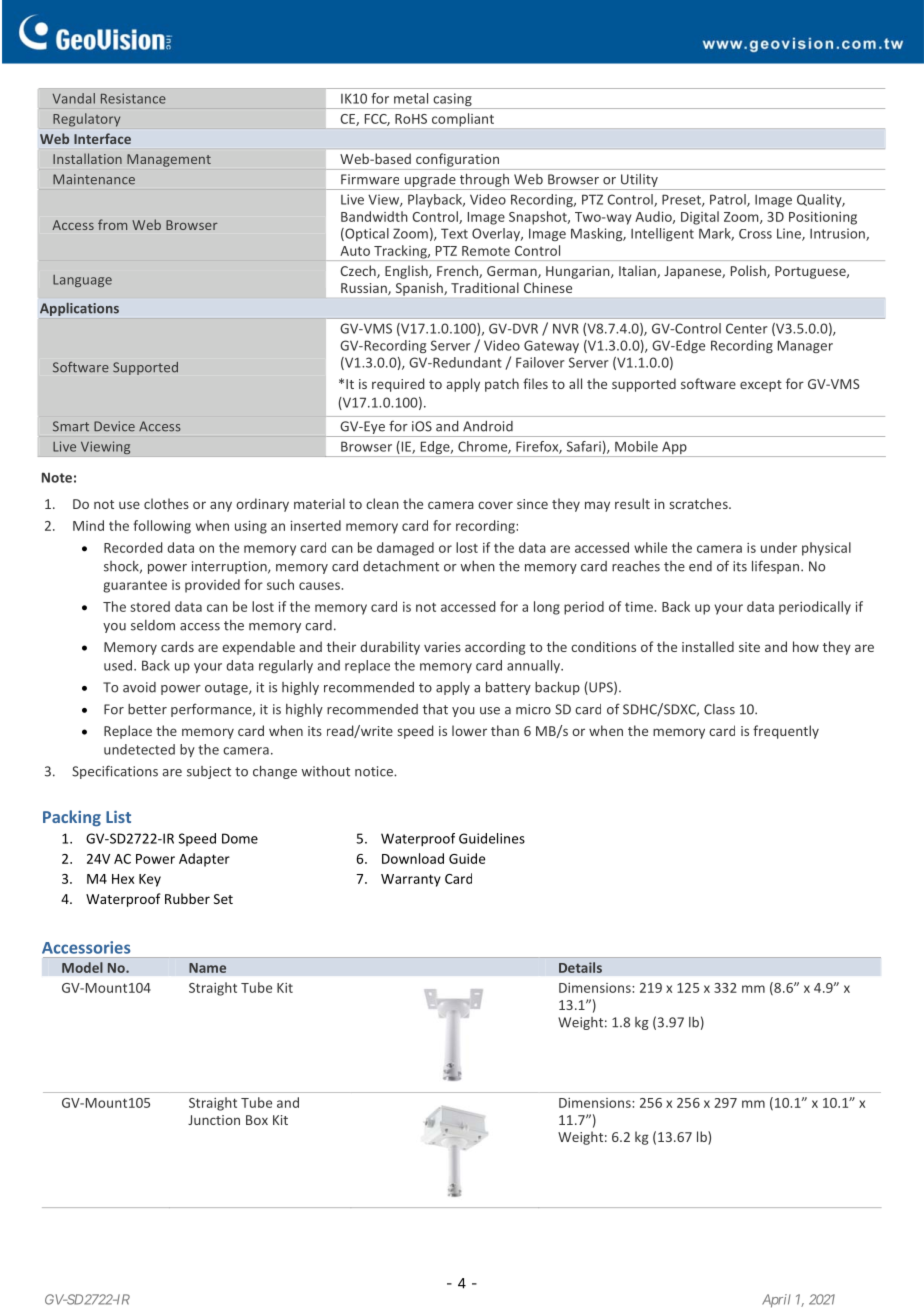 Image resolution: width=924 pixels, height=1308 pixels. What do you see at coordinates (761, 386) in the screenshot?
I see `except` at bounding box center [761, 386].
